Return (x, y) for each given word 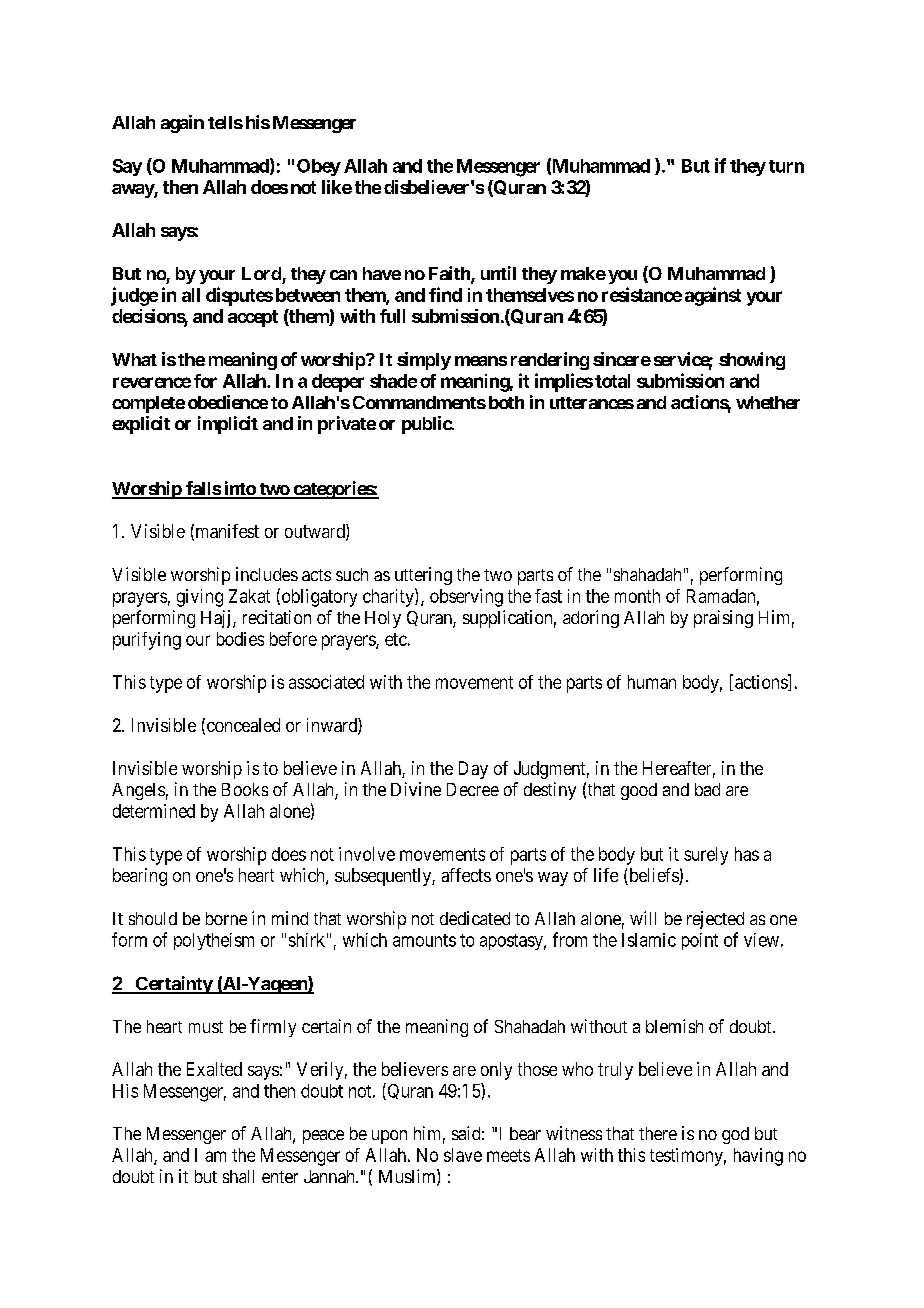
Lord (261, 273)
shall (238, 1176)
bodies (240, 639)
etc (396, 639)
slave (463, 1155)
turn (786, 166)
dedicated (475, 918)
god (735, 1135)
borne (226, 918)
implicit (228, 425)
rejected (715, 920)
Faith (450, 274)
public (427, 425)
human (652, 682)
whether (768, 402)
